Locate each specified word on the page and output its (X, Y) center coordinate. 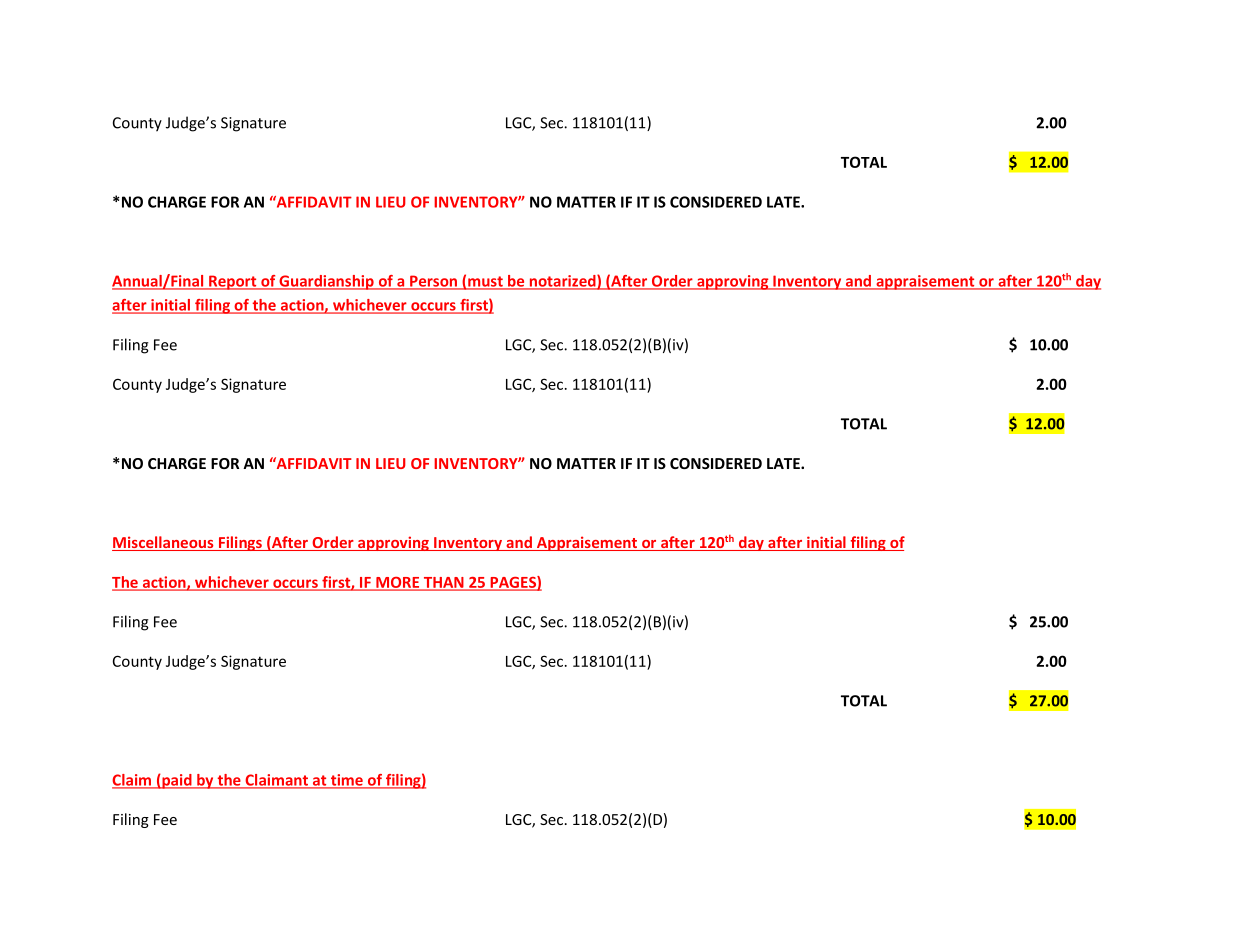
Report (233, 282)
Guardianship (326, 282)
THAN (443, 583)
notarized (562, 282)
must (485, 282)
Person (433, 282)
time (346, 781)
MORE (398, 583)
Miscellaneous (164, 543)
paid (177, 781)
